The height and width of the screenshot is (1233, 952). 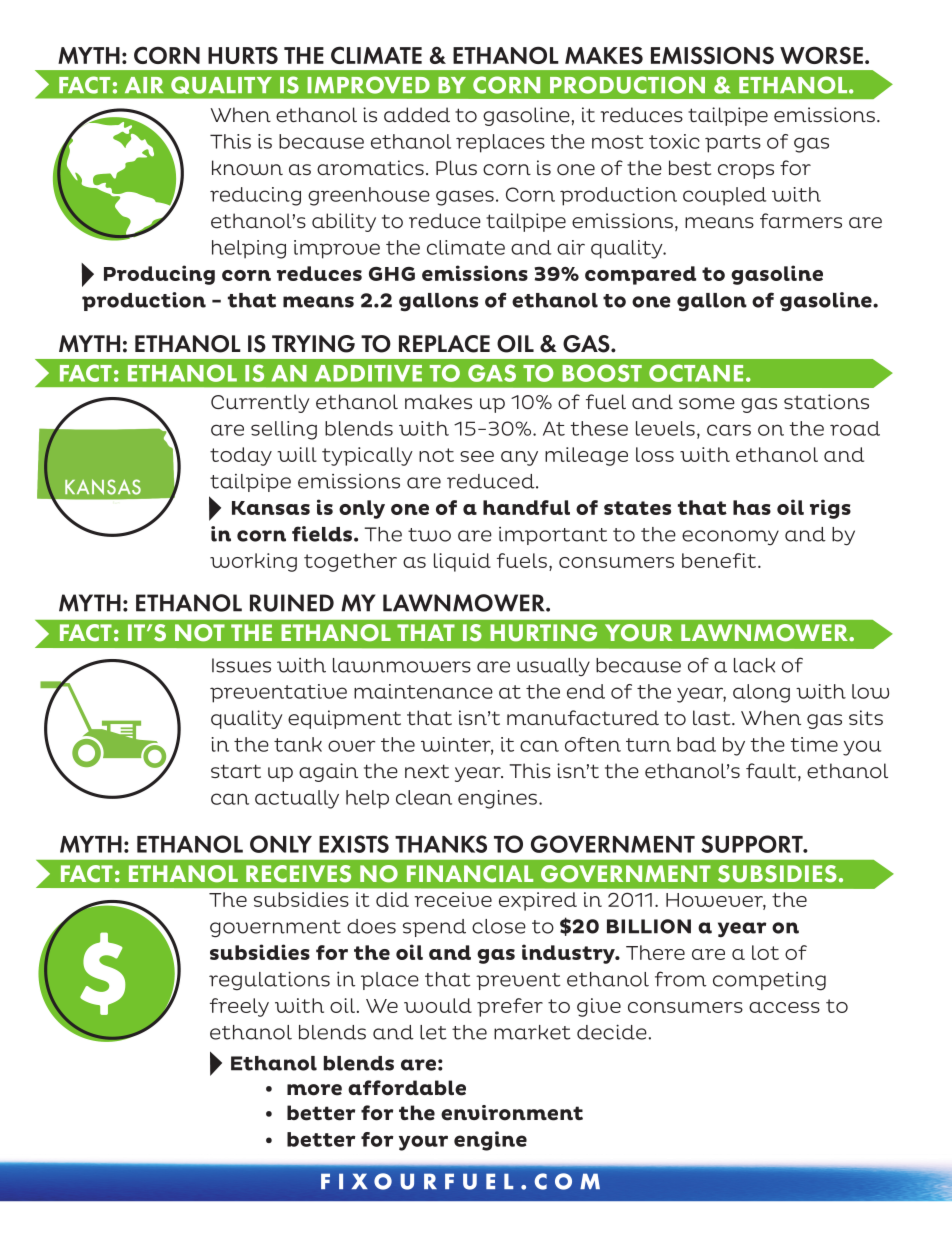 I want to click on FINANCIAL, so click(x=470, y=874).
